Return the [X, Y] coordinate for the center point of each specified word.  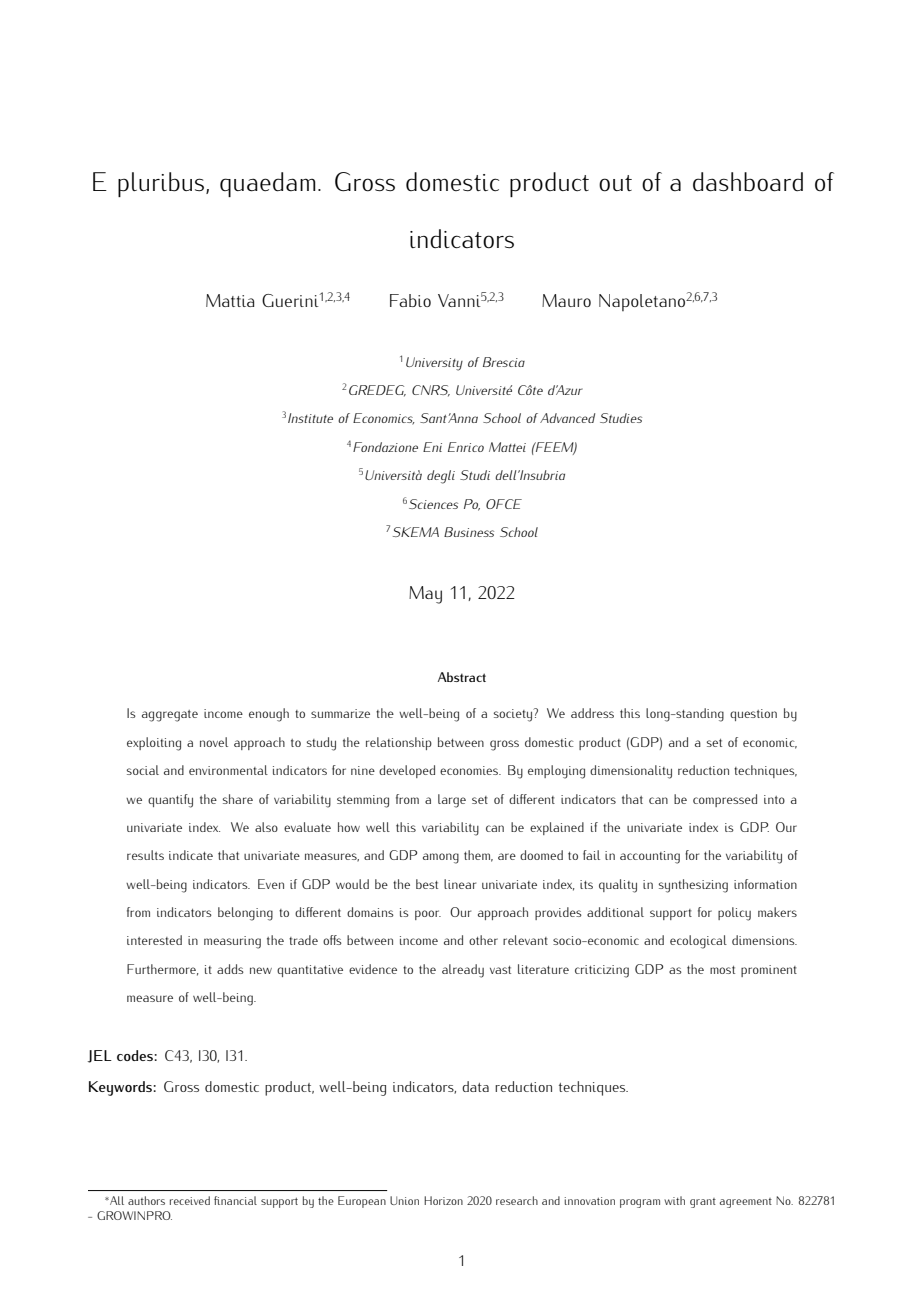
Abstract [462, 677]
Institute [310, 418]
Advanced [567, 418]
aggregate [170, 716]
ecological [698, 942]
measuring [232, 942]
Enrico [466, 447]
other [483, 940]
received [190, 1200]
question [753, 715]
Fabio [410, 300]
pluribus [162, 184]
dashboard [748, 182]
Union [404, 1200]
